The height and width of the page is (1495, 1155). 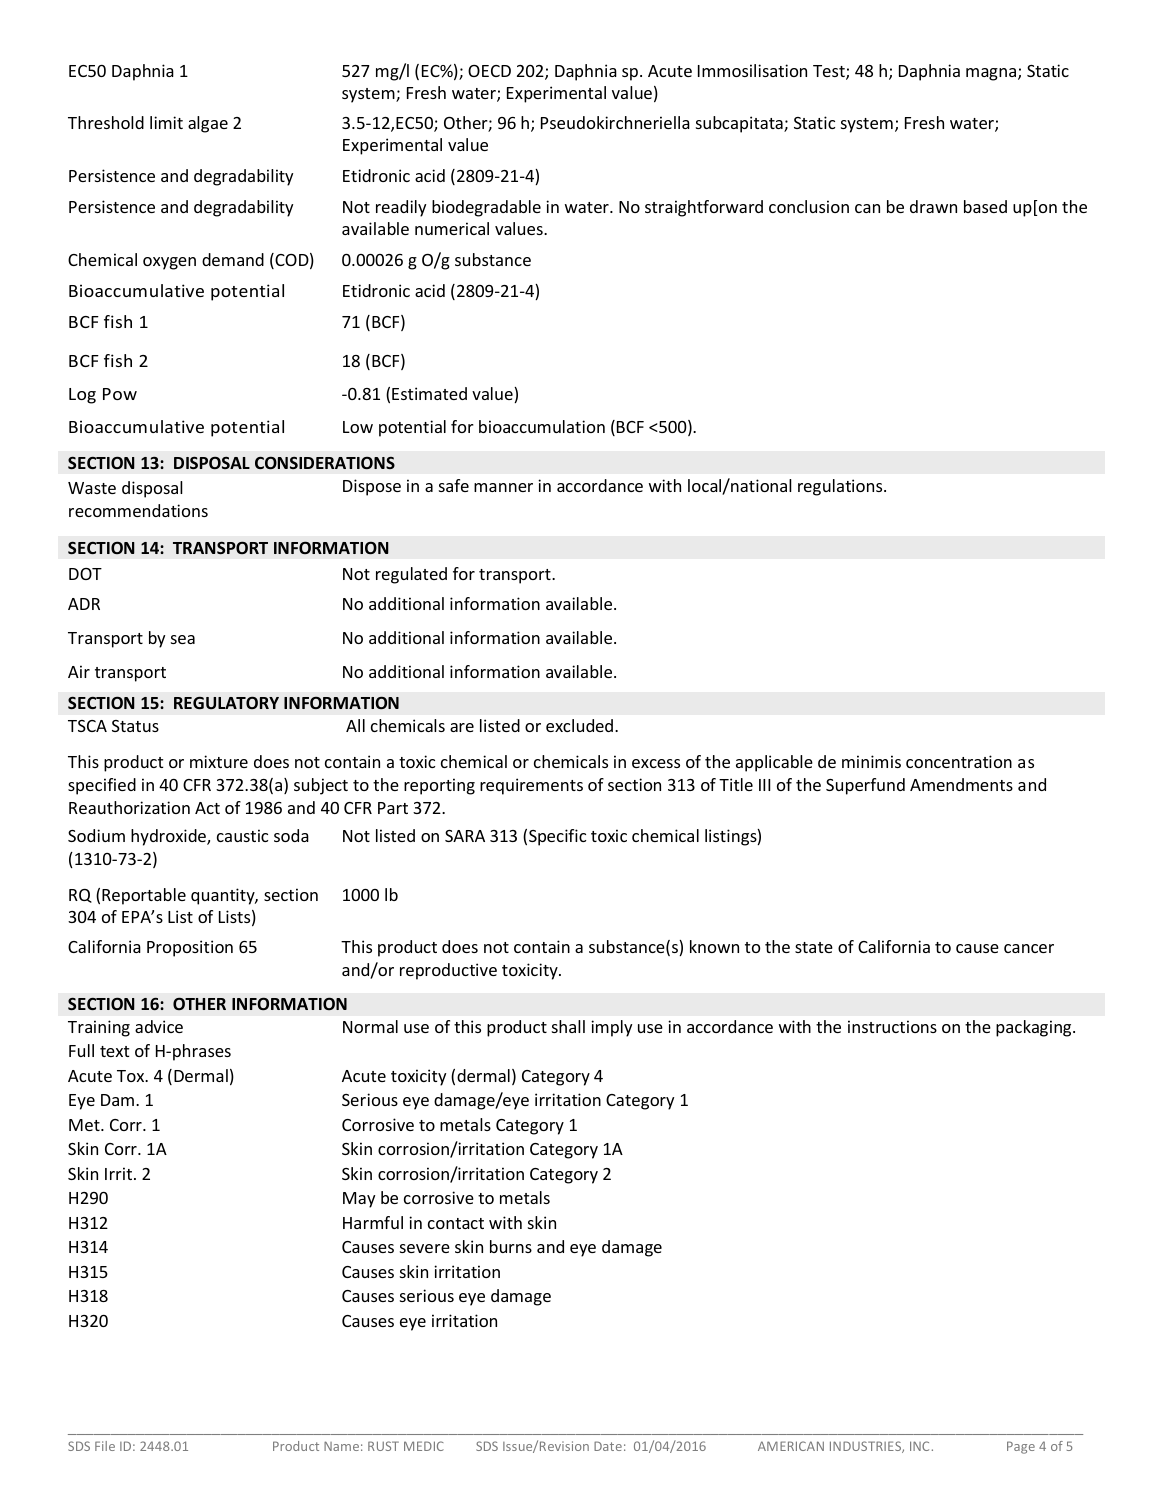 What do you see at coordinates (208, 124) in the page?
I see `algae` at bounding box center [208, 124].
